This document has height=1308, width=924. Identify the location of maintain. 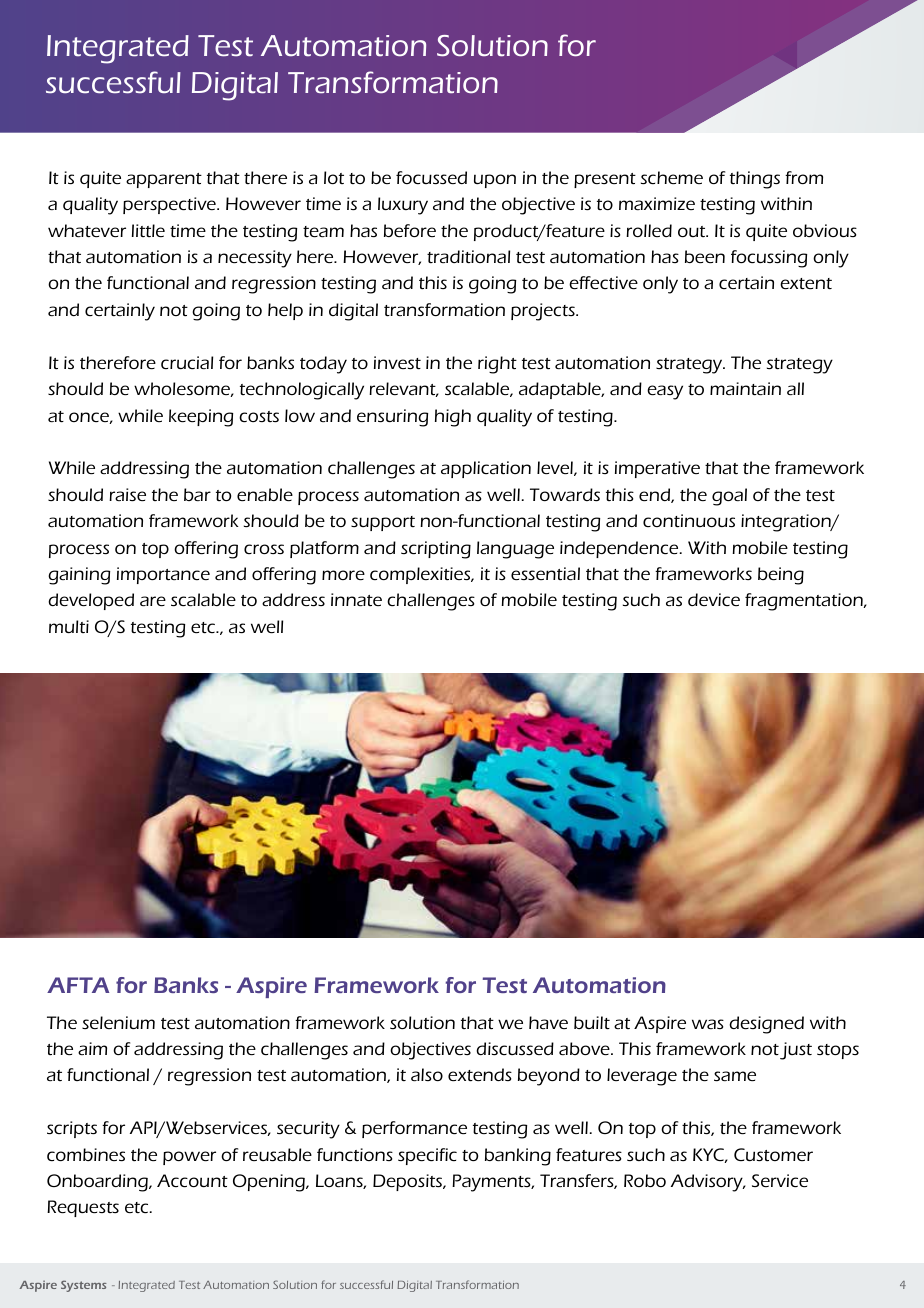
(745, 388).
